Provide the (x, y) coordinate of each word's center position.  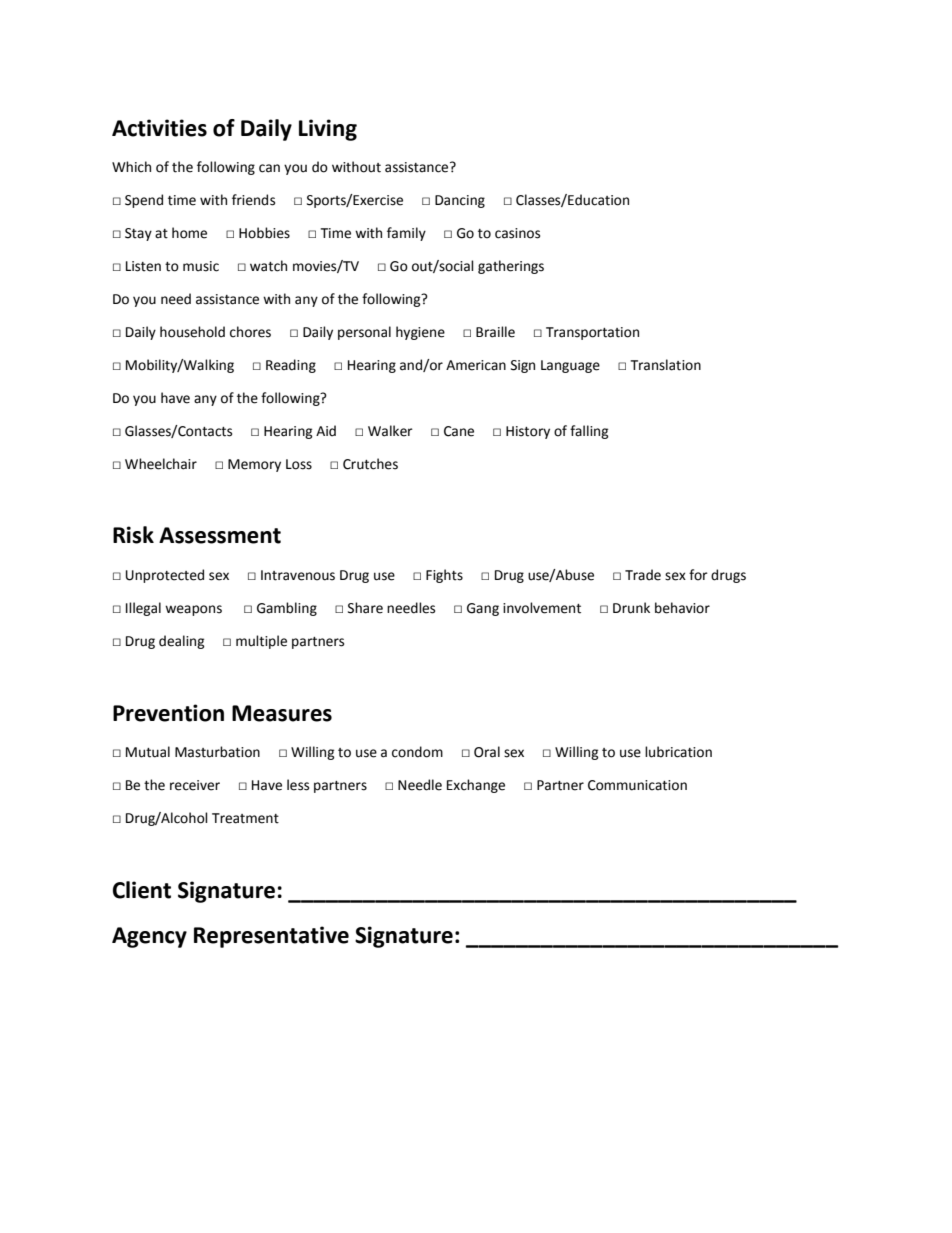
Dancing (460, 201)
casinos (517, 233)
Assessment (220, 535)
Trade (643, 575)
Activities (159, 128)
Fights (444, 576)
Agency (149, 937)
